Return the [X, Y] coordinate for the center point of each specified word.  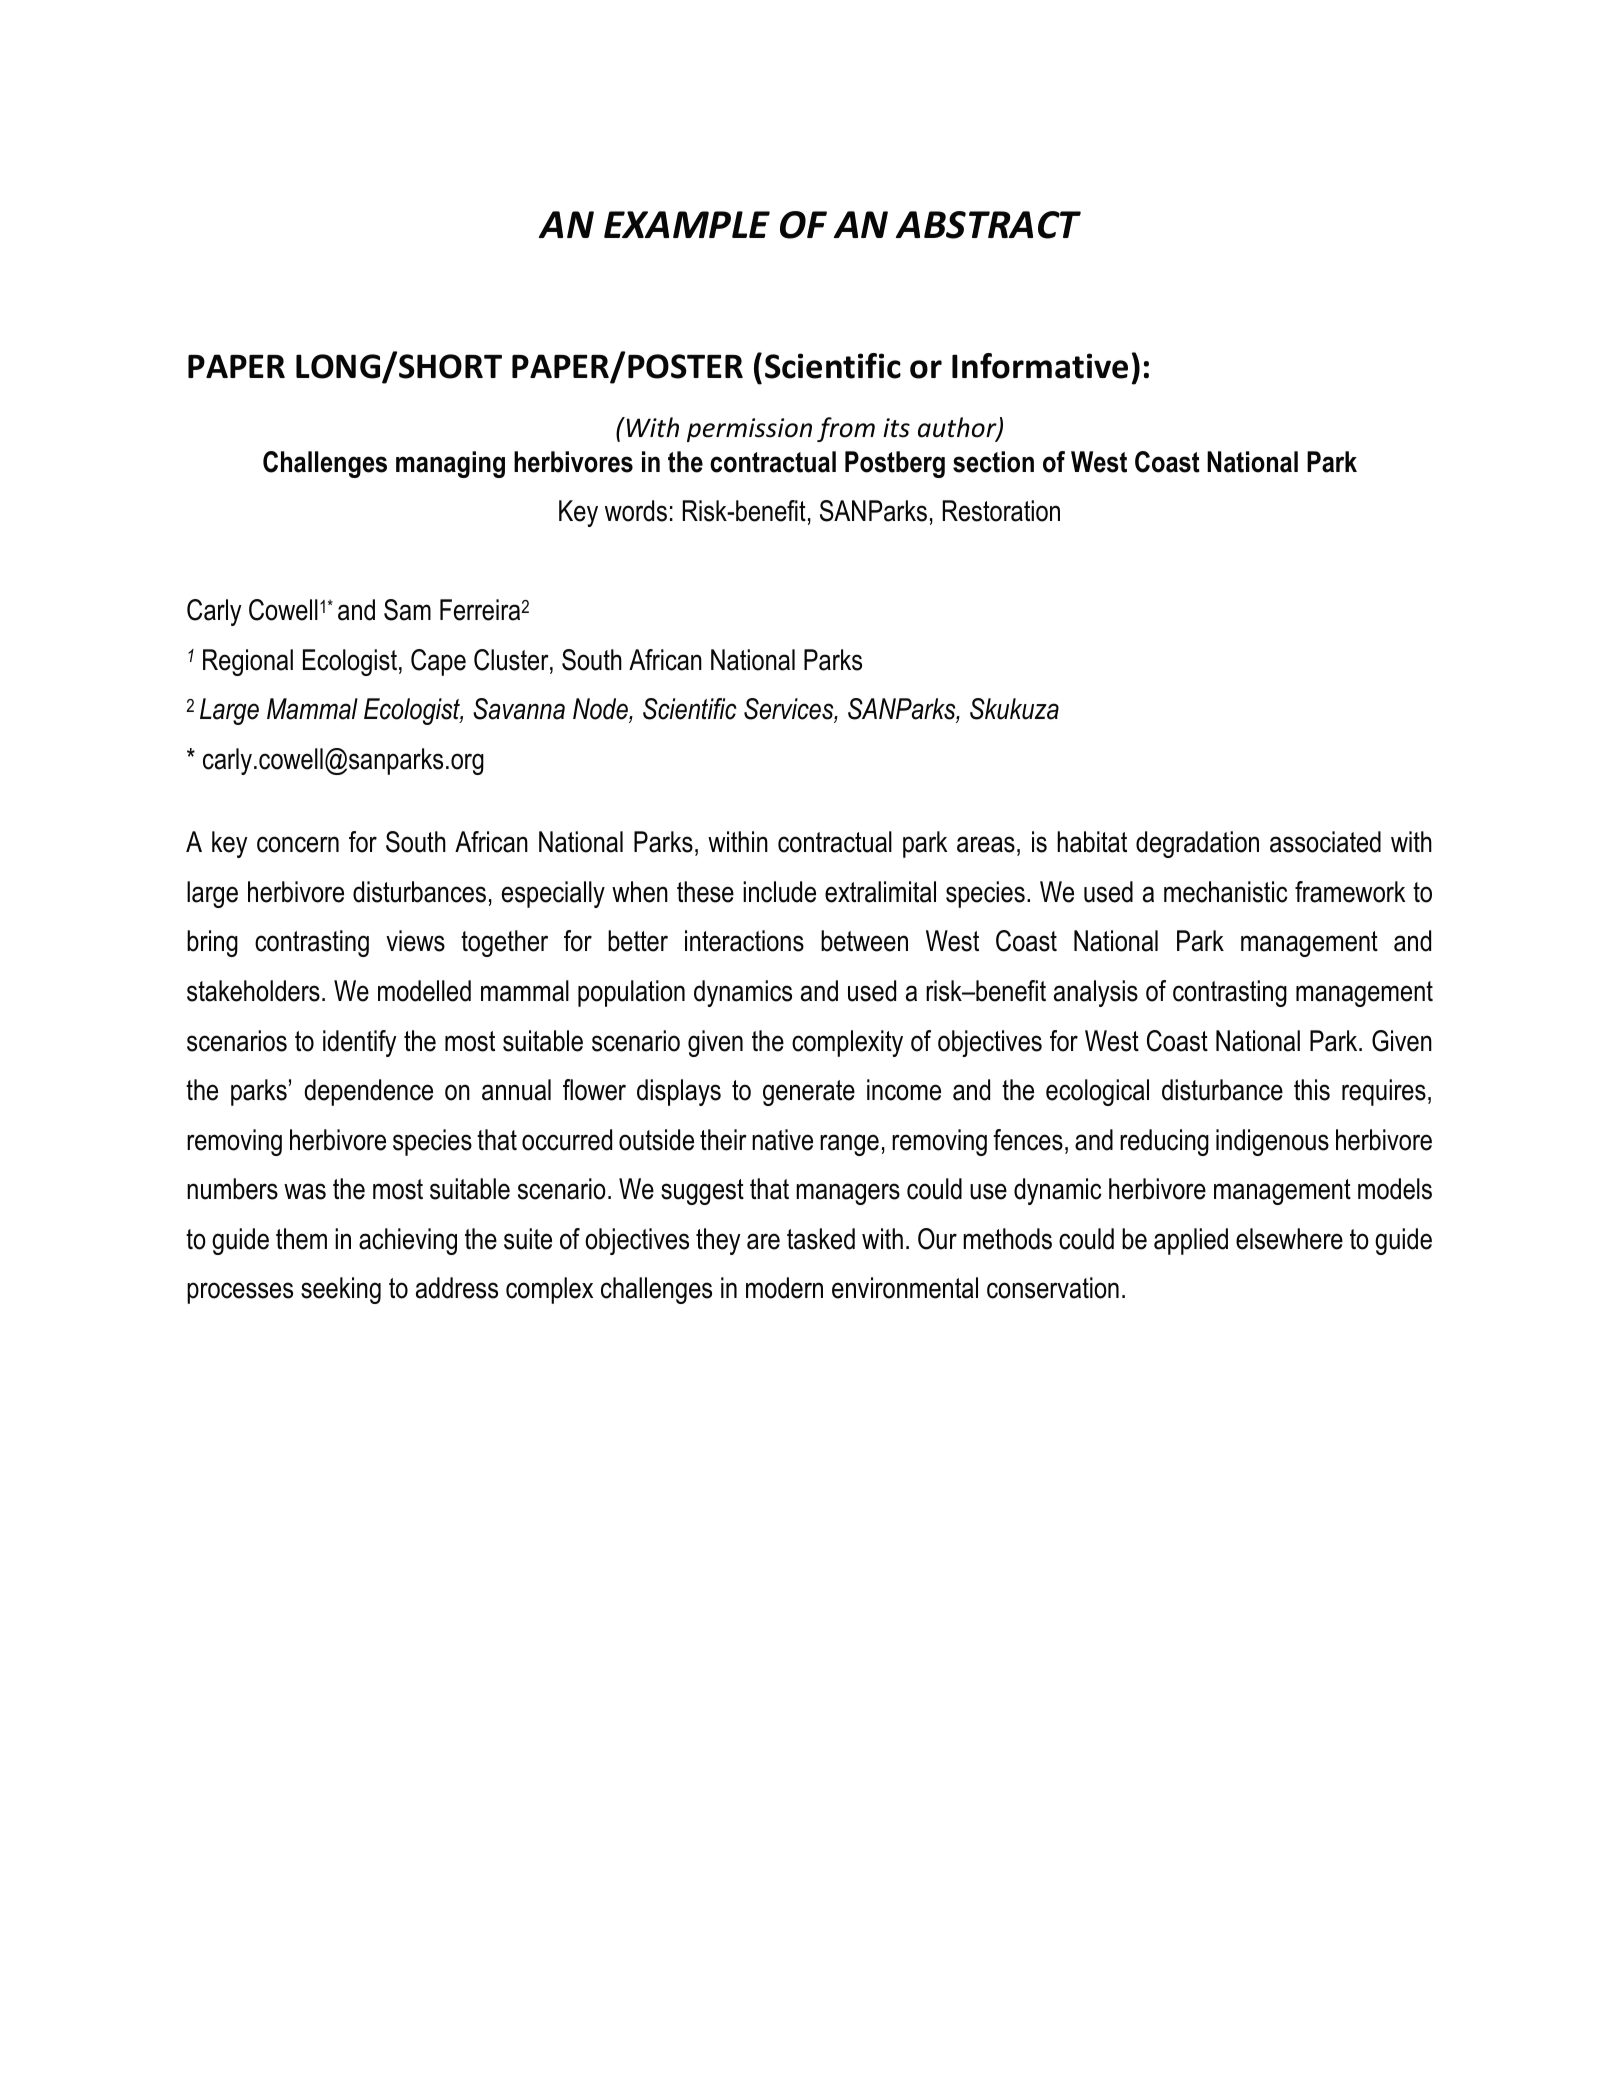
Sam [407, 610]
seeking [341, 1290]
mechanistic [1226, 892]
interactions [744, 941]
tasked [821, 1239]
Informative [1040, 366]
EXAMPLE [687, 224]
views [415, 941]
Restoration [1001, 511]
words [636, 511]
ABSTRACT [988, 225]
